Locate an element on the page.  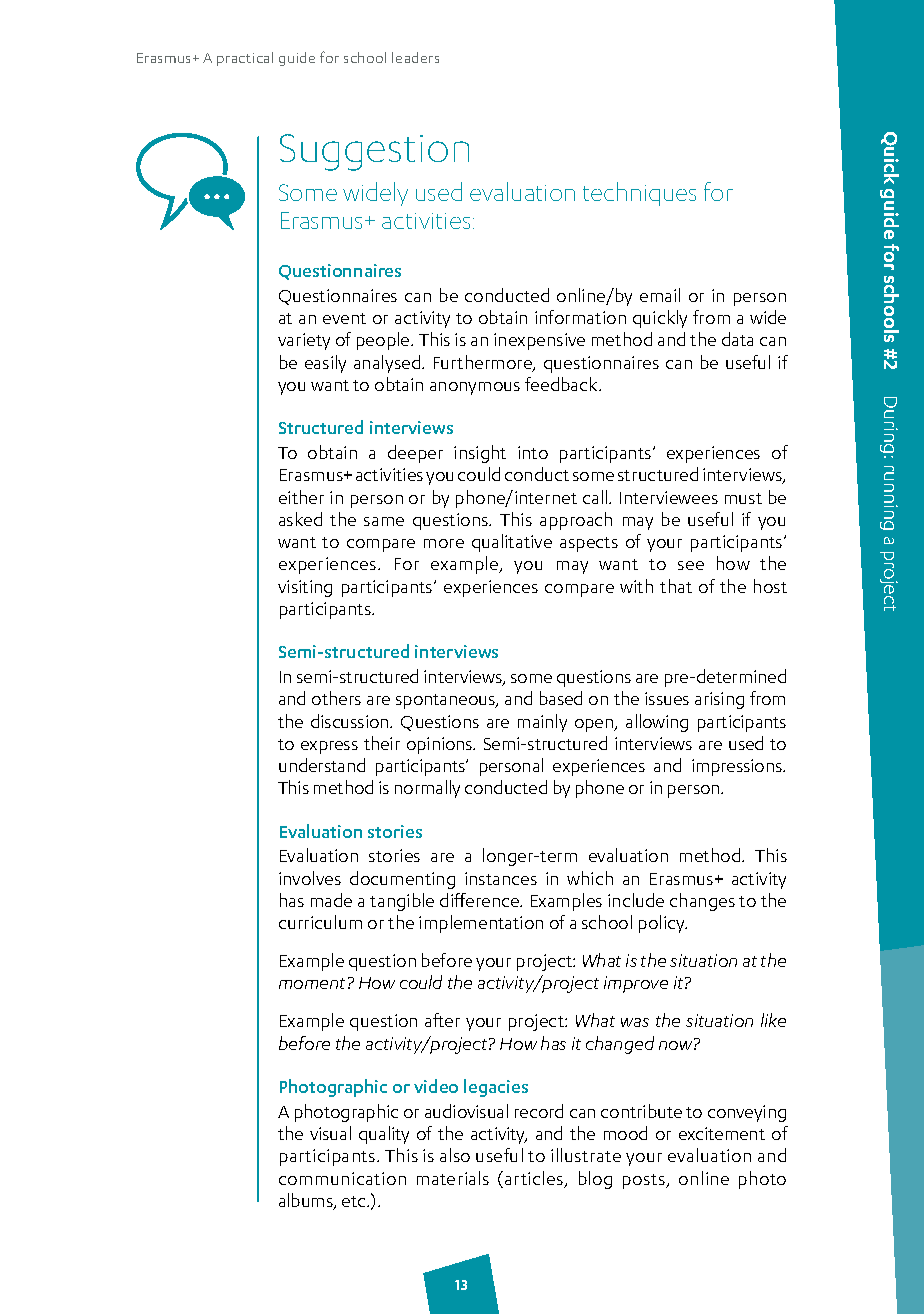
that is located at coordinates (676, 586).
